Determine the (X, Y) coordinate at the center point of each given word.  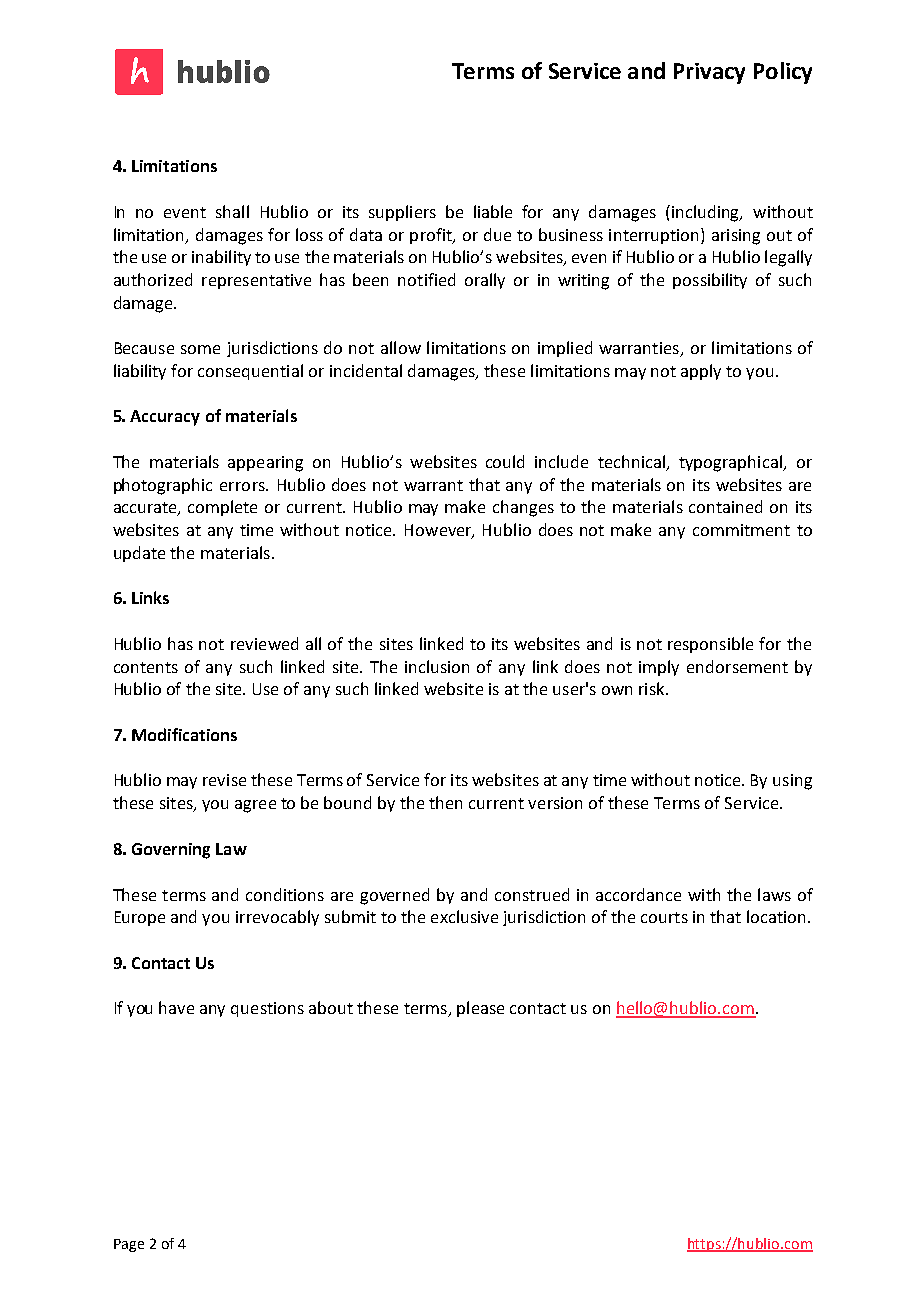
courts (664, 917)
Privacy (709, 73)
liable (493, 211)
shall (232, 211)
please (480, 1009)
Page (129, 1245)
